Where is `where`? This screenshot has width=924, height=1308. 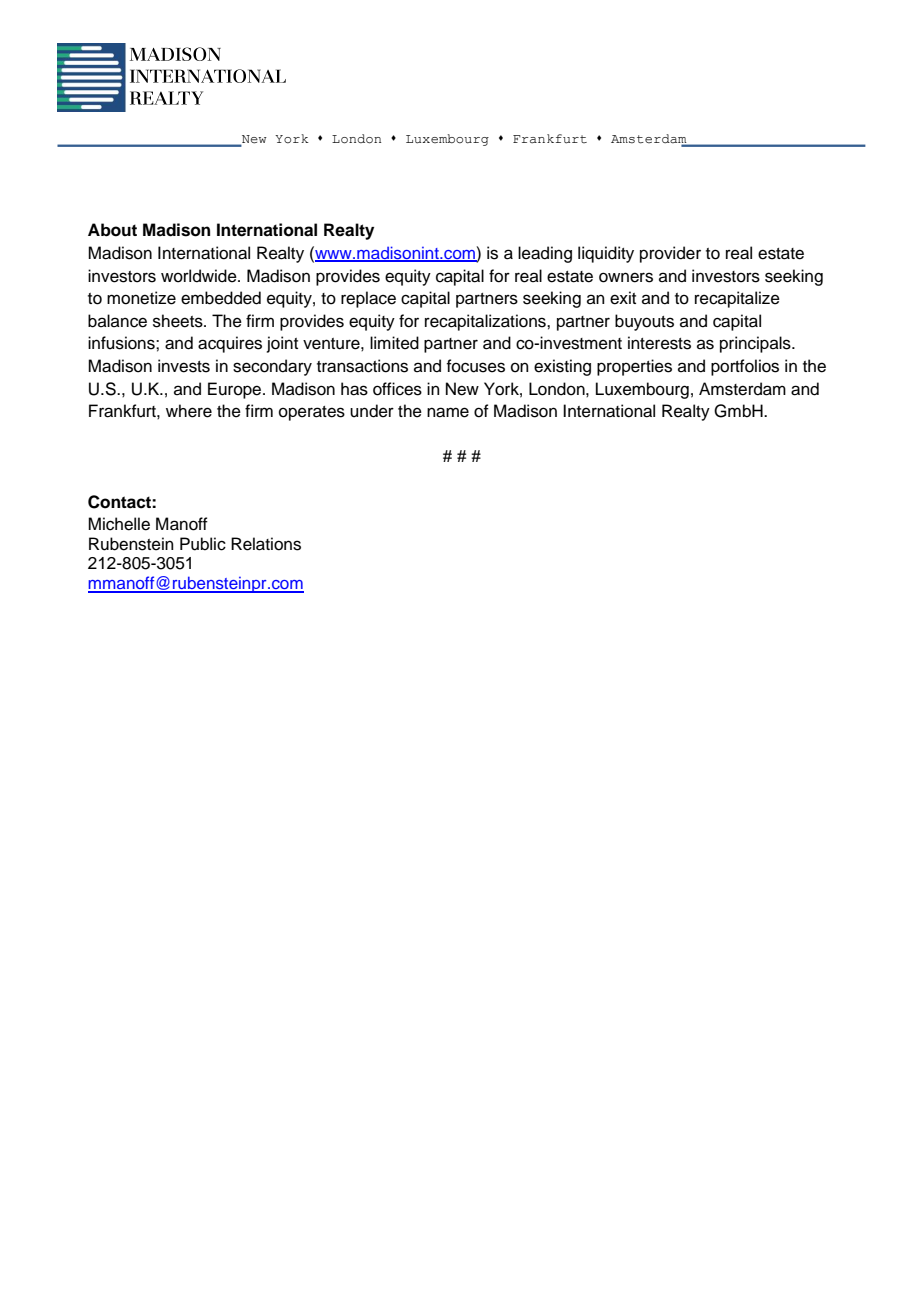
where is located at coordinates (189, 411).
